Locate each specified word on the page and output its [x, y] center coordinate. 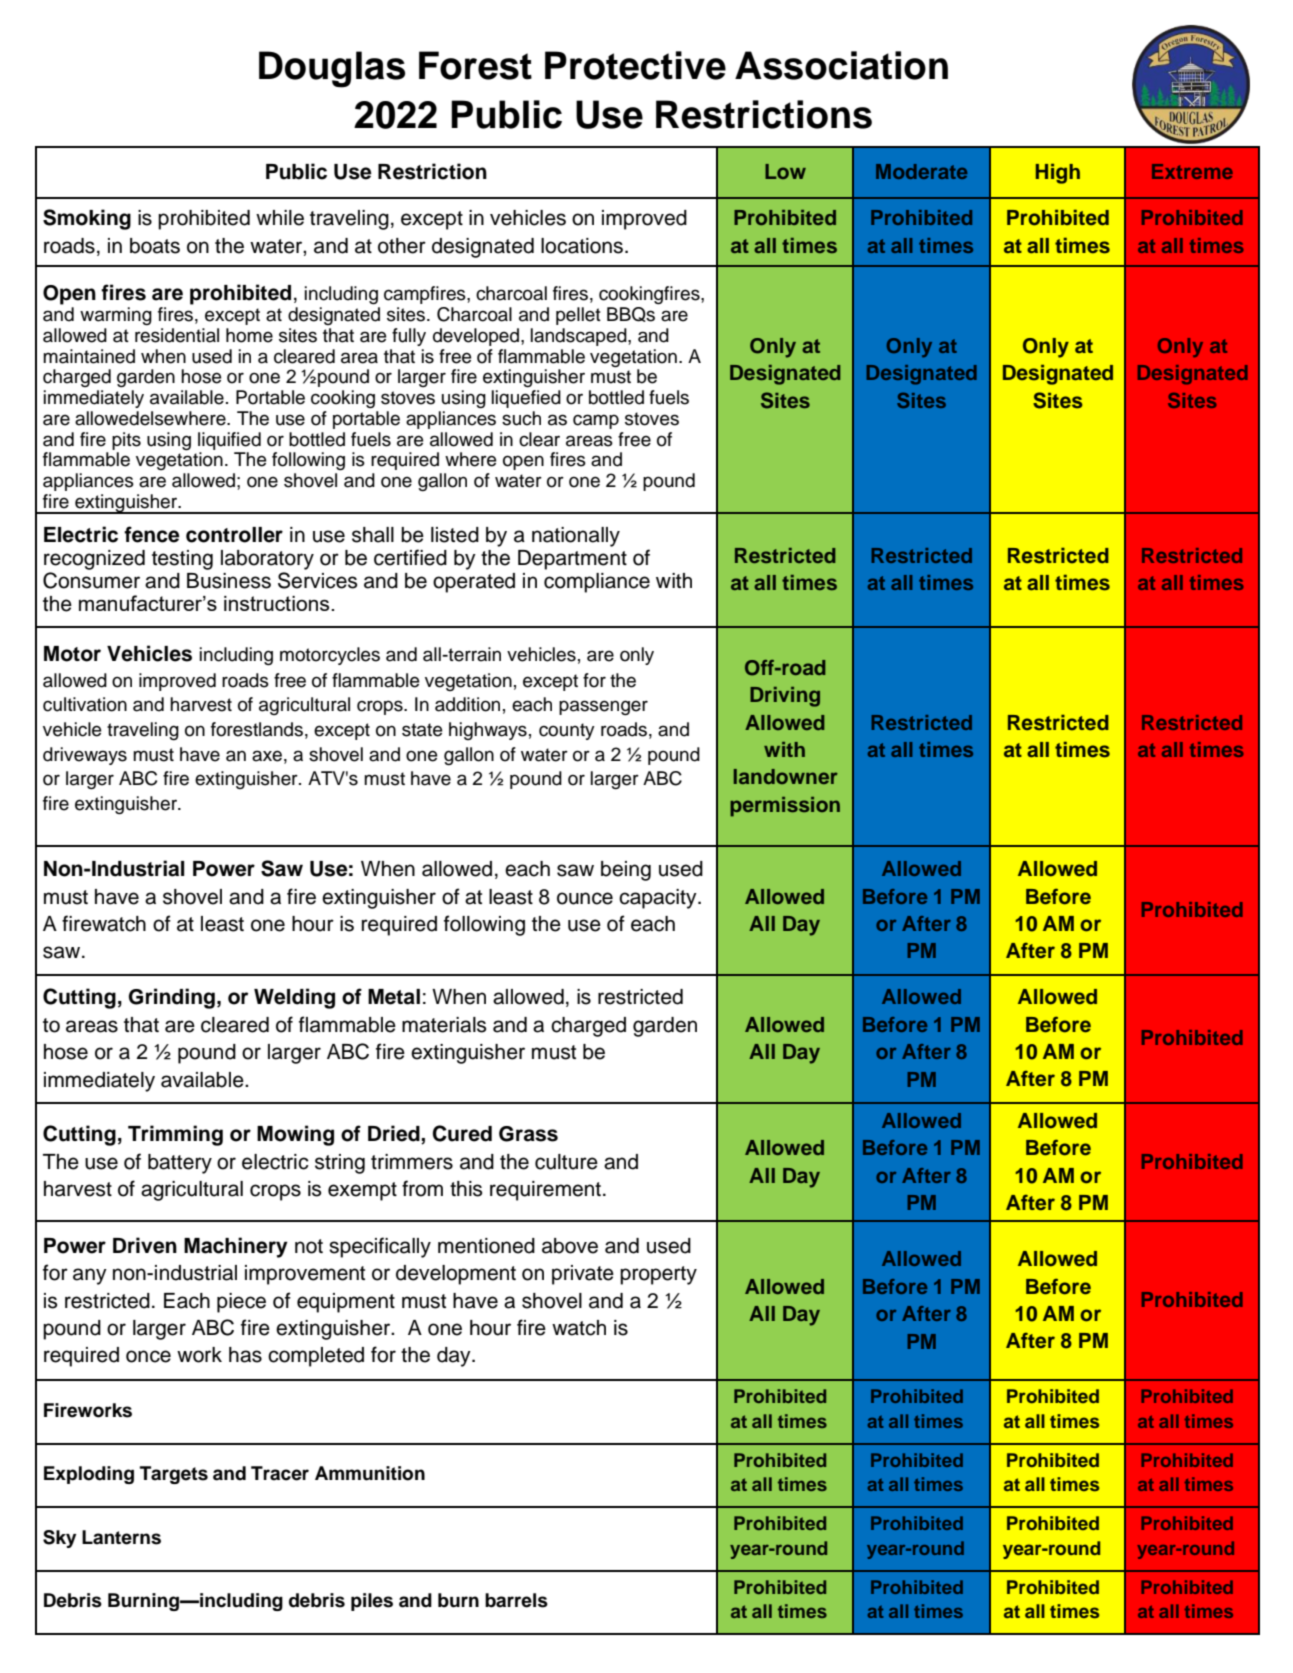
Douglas [332, 69]
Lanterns [121, 1537]
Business [229, 581]
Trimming [175, 1135]
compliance [597, 583]
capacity [659, 899]
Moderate [921, 171]
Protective [635, 65]
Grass [528, 1134]
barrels [516, 1600]
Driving [785, 697]
